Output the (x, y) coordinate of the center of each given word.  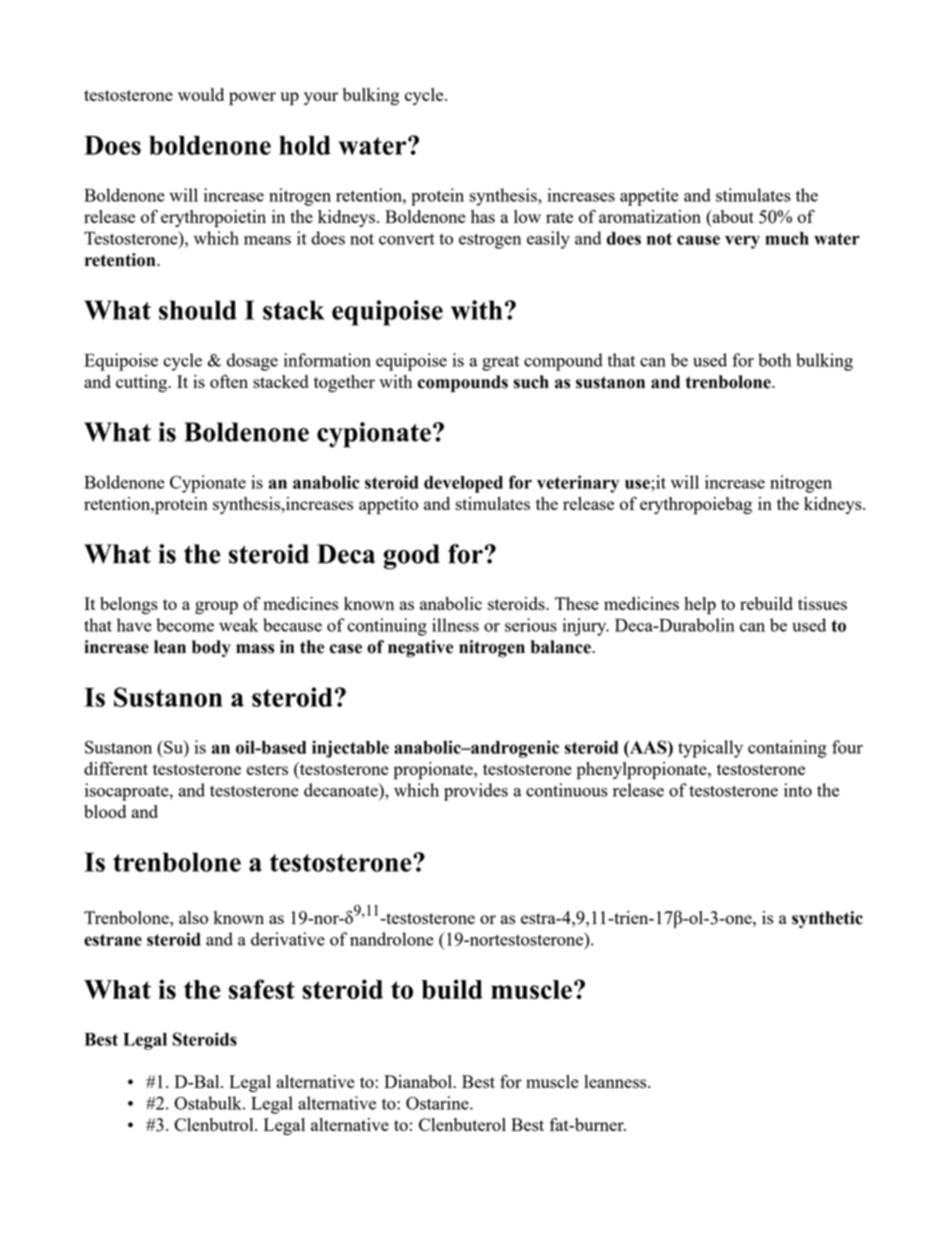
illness (455, 625)
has (483, 216)
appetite (649, 197)
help (700, 606)
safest (262, 989)
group (216, 608)
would (201, 94)
